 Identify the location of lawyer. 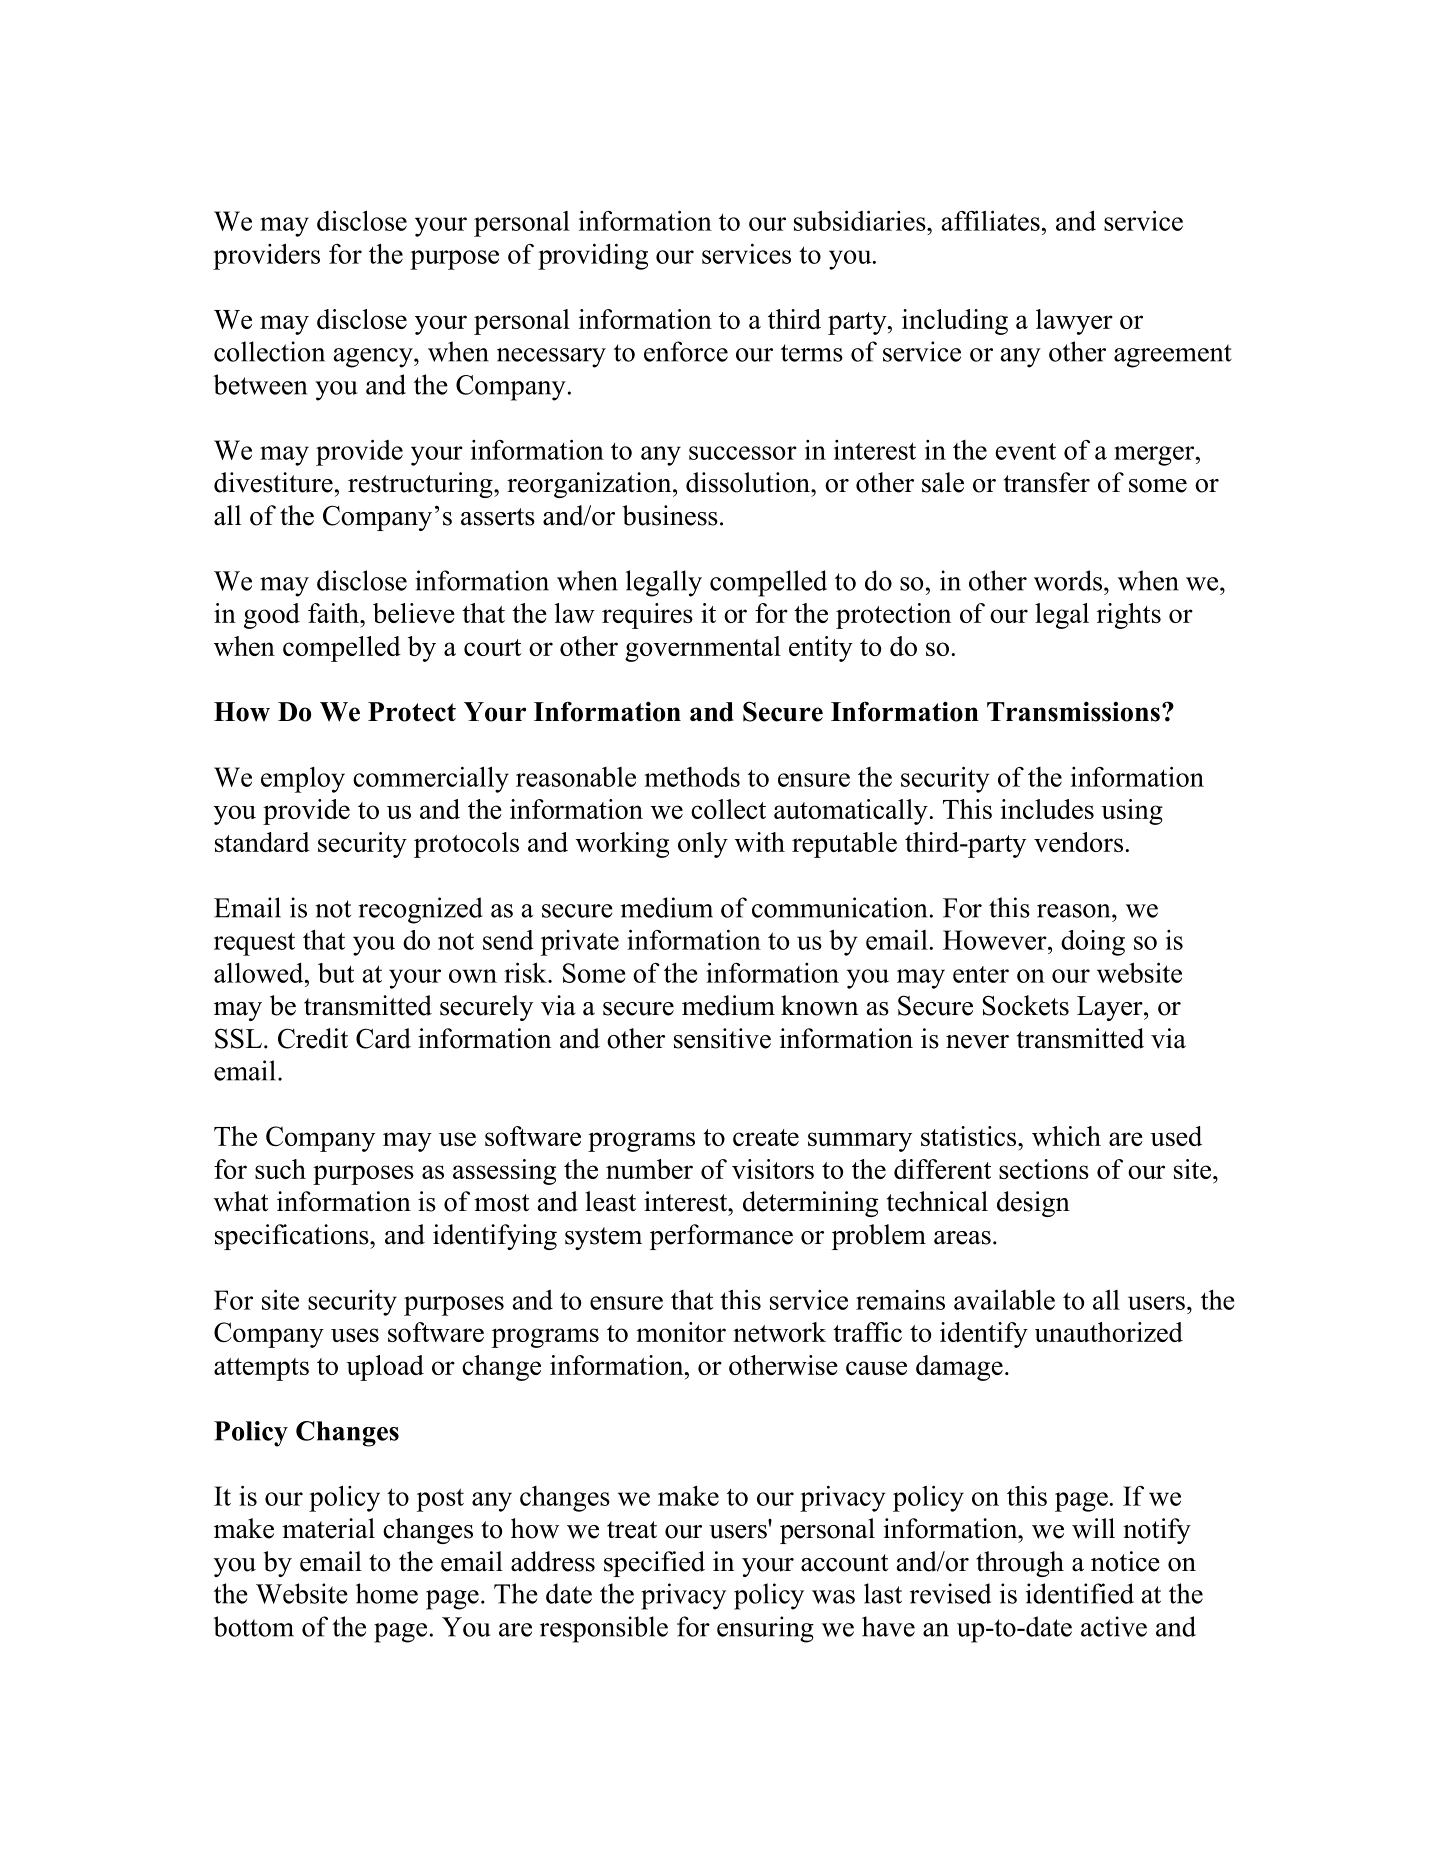
(1074, 322).
